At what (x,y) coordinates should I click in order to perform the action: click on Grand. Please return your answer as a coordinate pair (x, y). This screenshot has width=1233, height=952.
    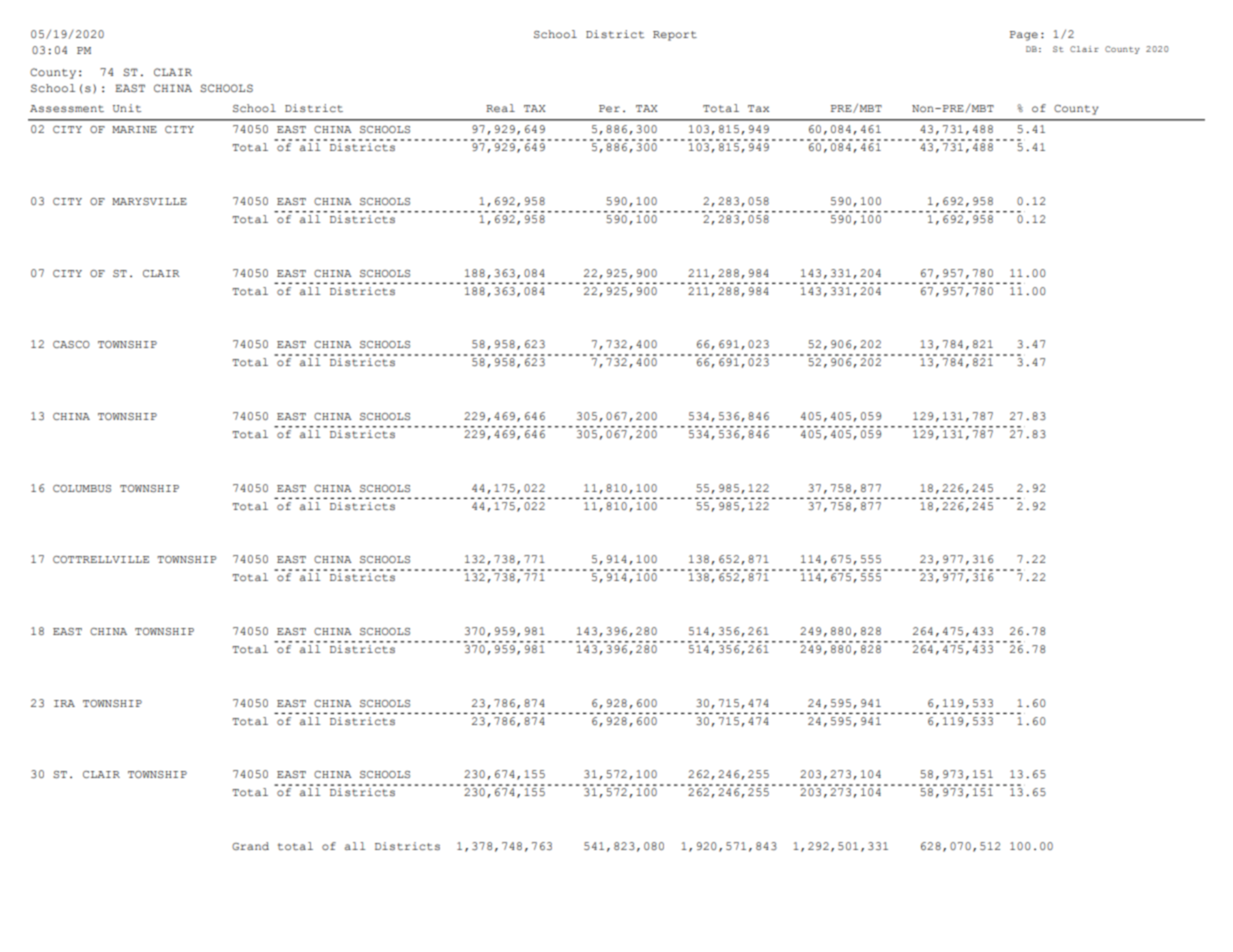
    Looking at the image, I should click on (250, 846).
